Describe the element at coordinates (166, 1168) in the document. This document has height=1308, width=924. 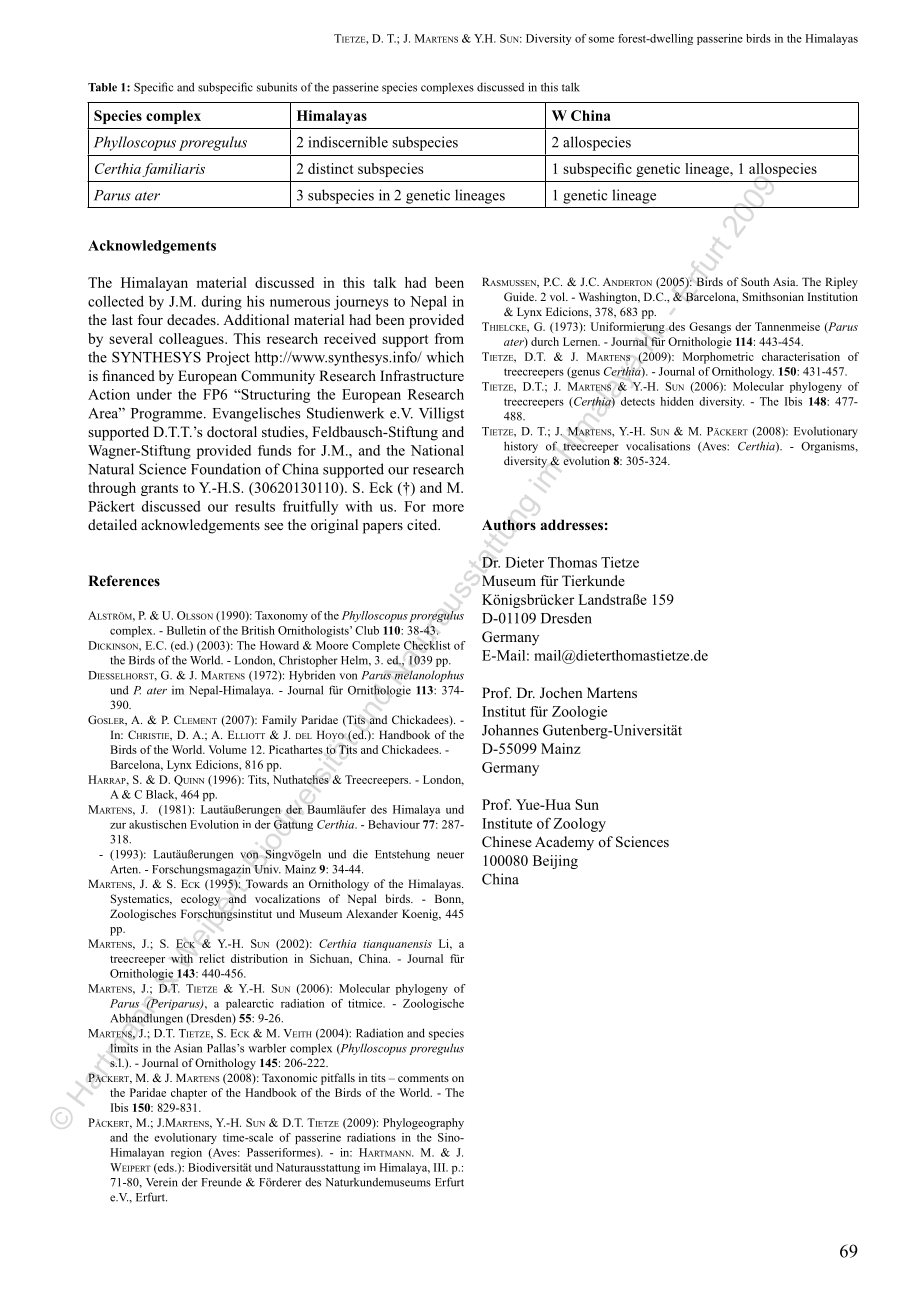
I see `eds` at that location.
